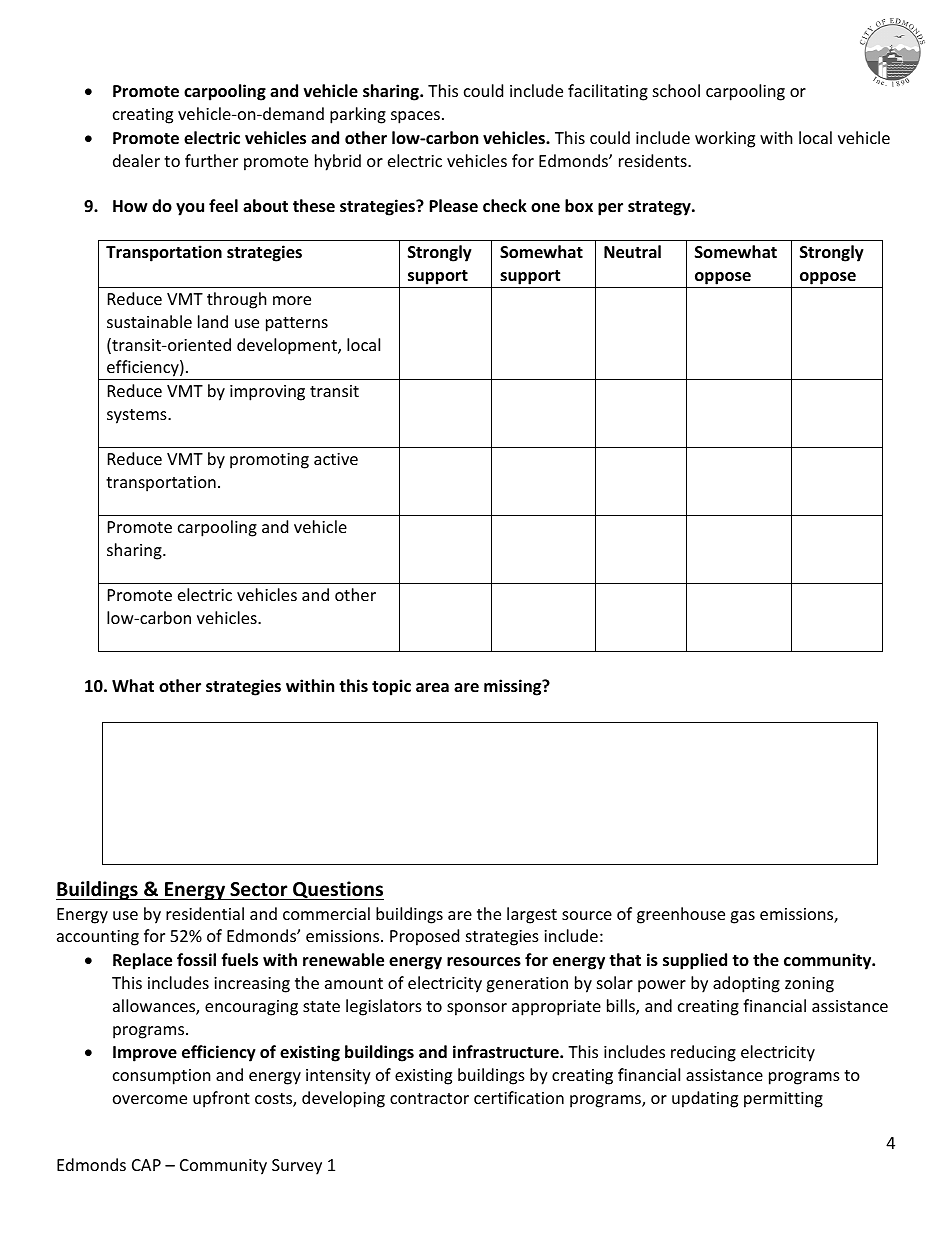  What do you see at coordinates (742, 917) in the document?
I see `gas` at bounding box center [742, 917].
